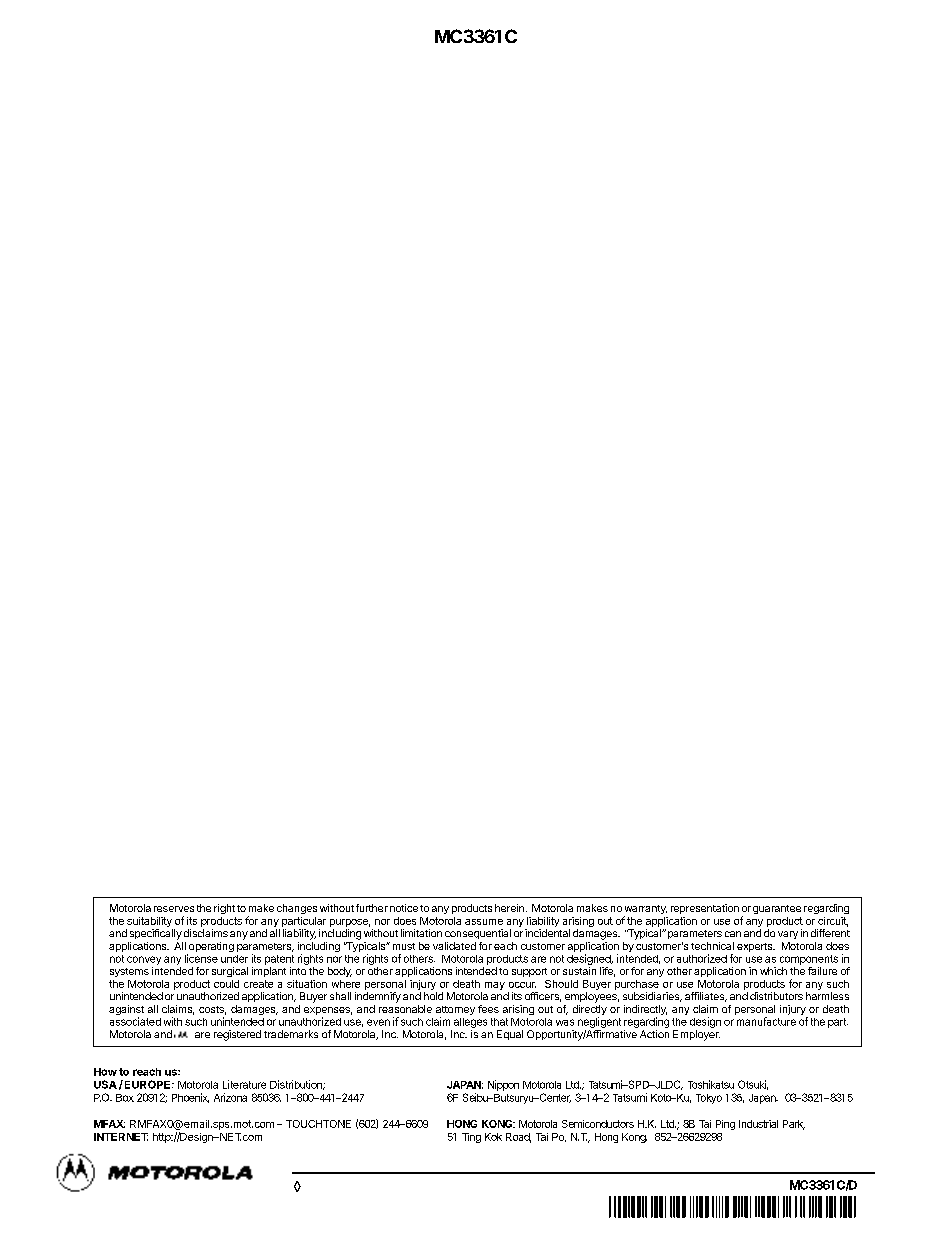 The image size is (952, 1233). Describe the element at coordinates (135, 1021) in the screenshot. I see `associated` at that location.
